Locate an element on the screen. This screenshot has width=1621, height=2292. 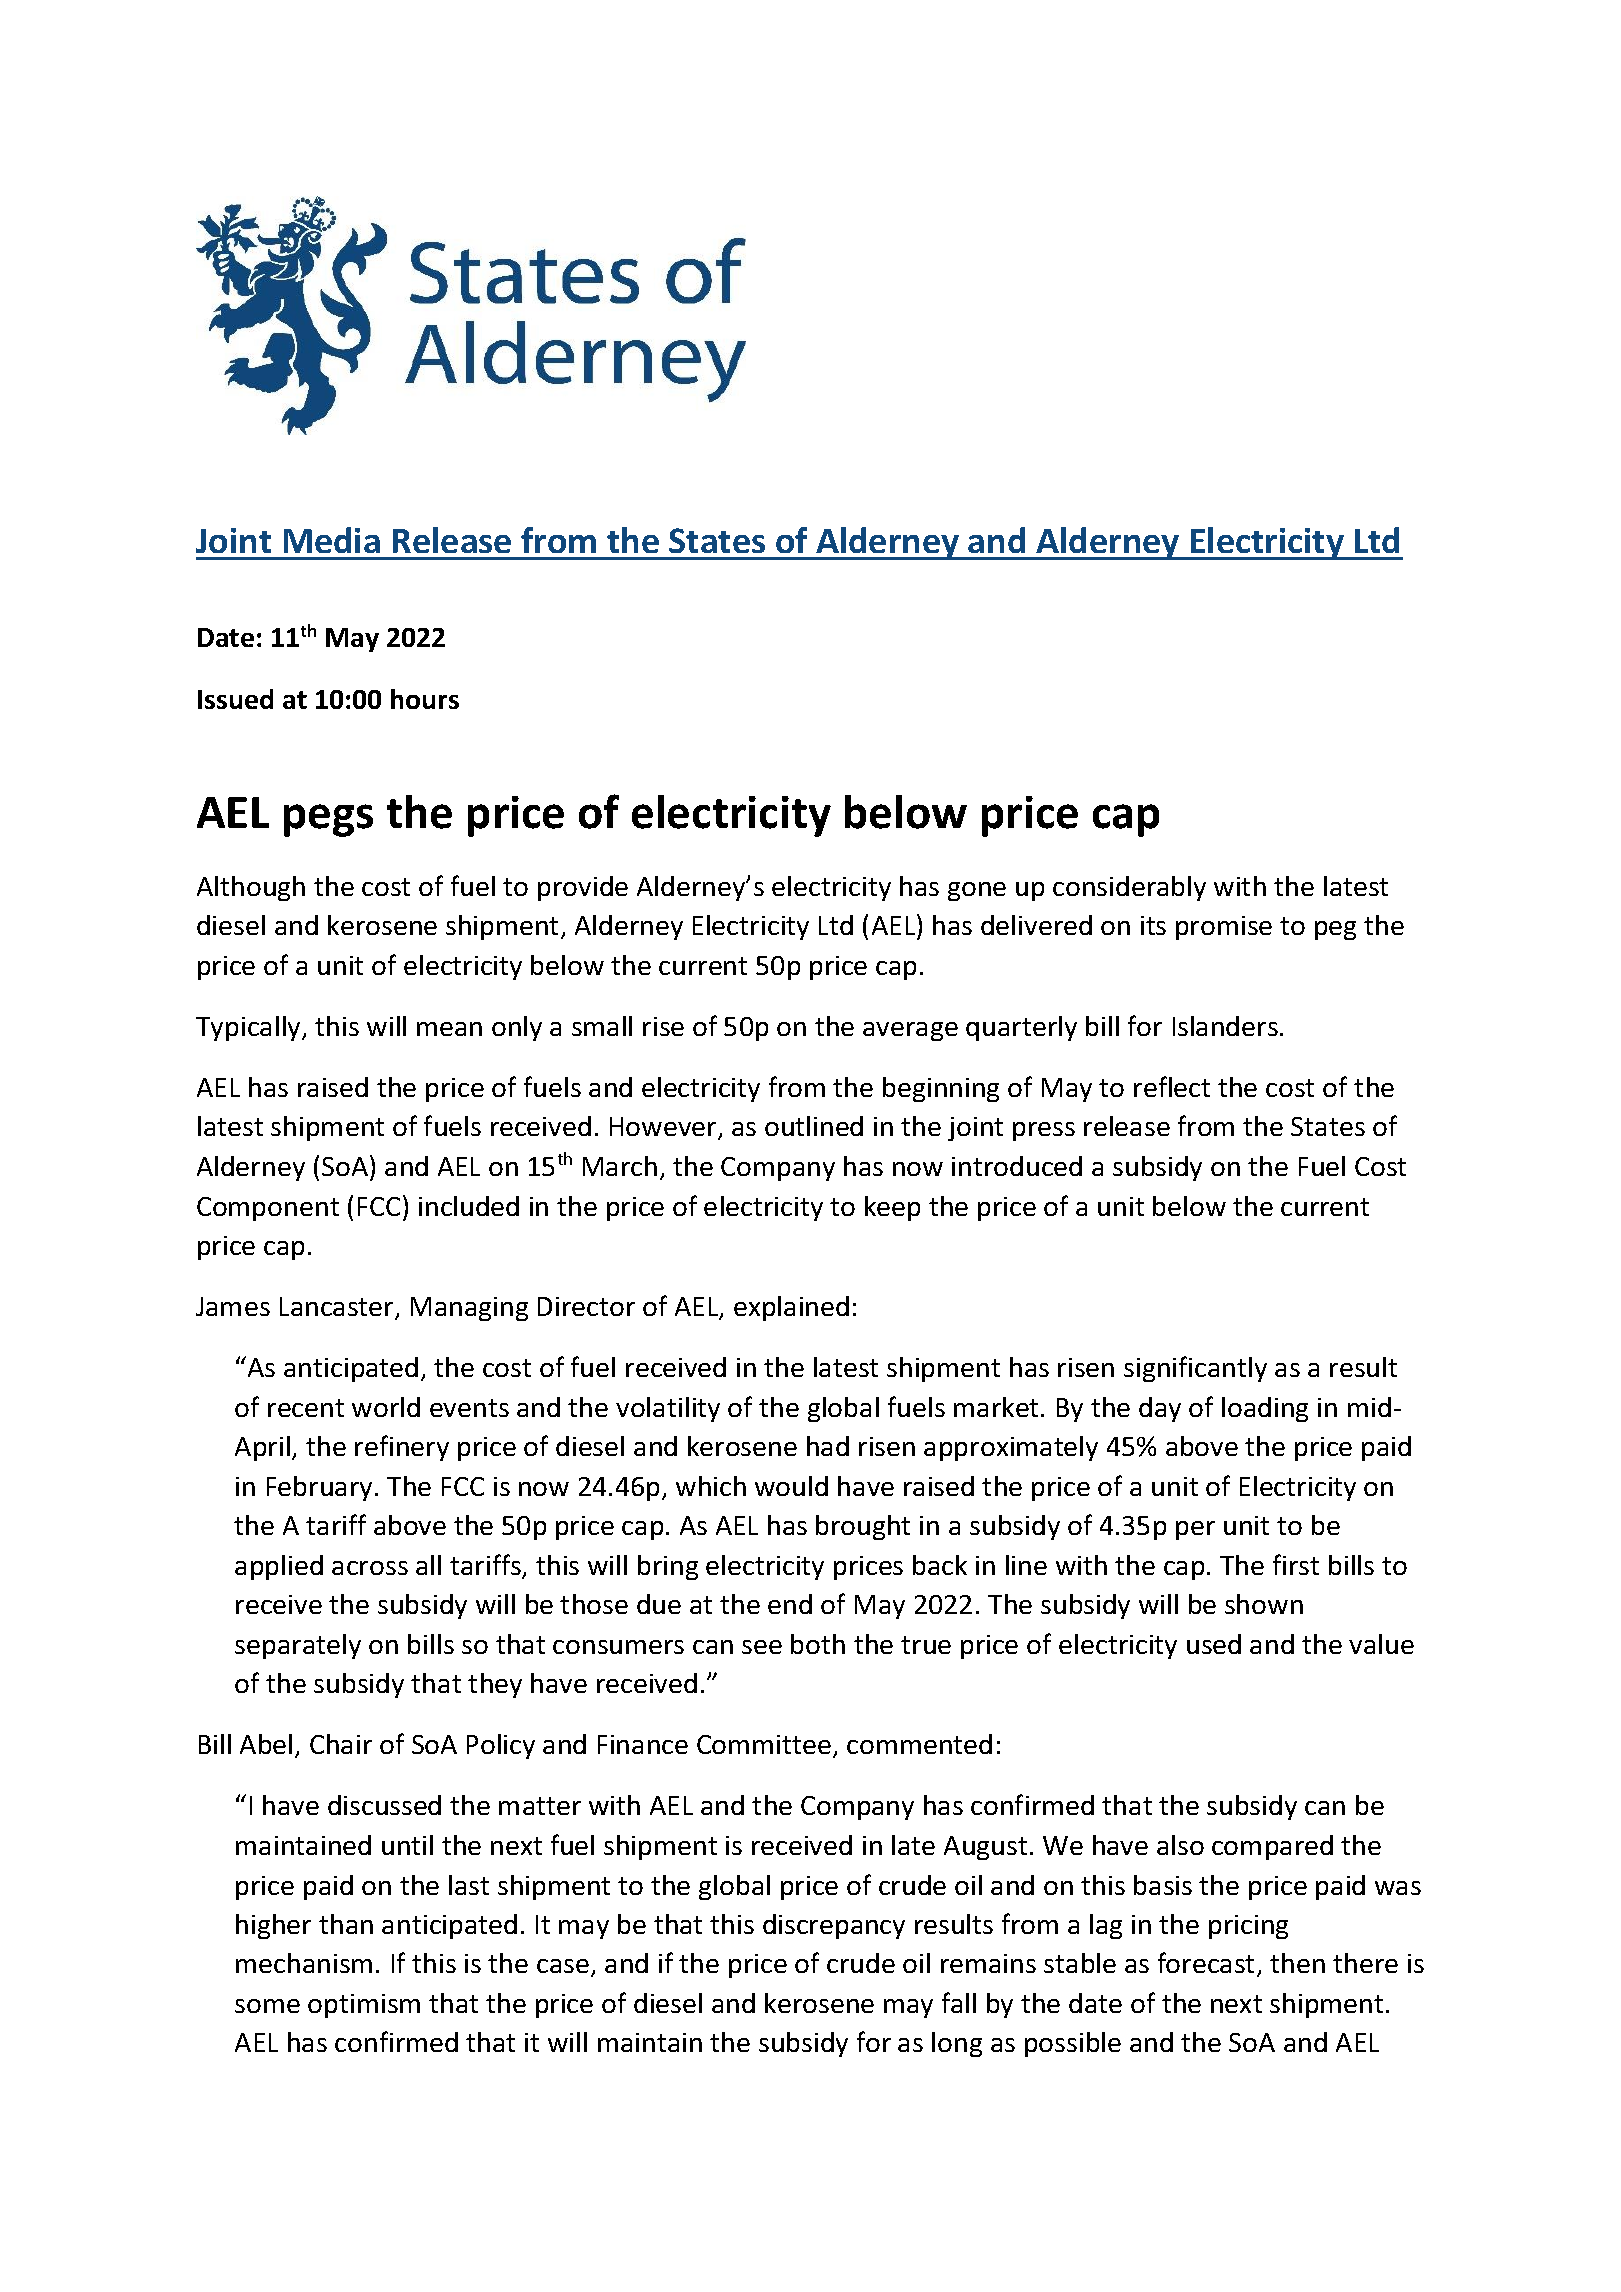
explained is located at coordinates (791, 1308).
